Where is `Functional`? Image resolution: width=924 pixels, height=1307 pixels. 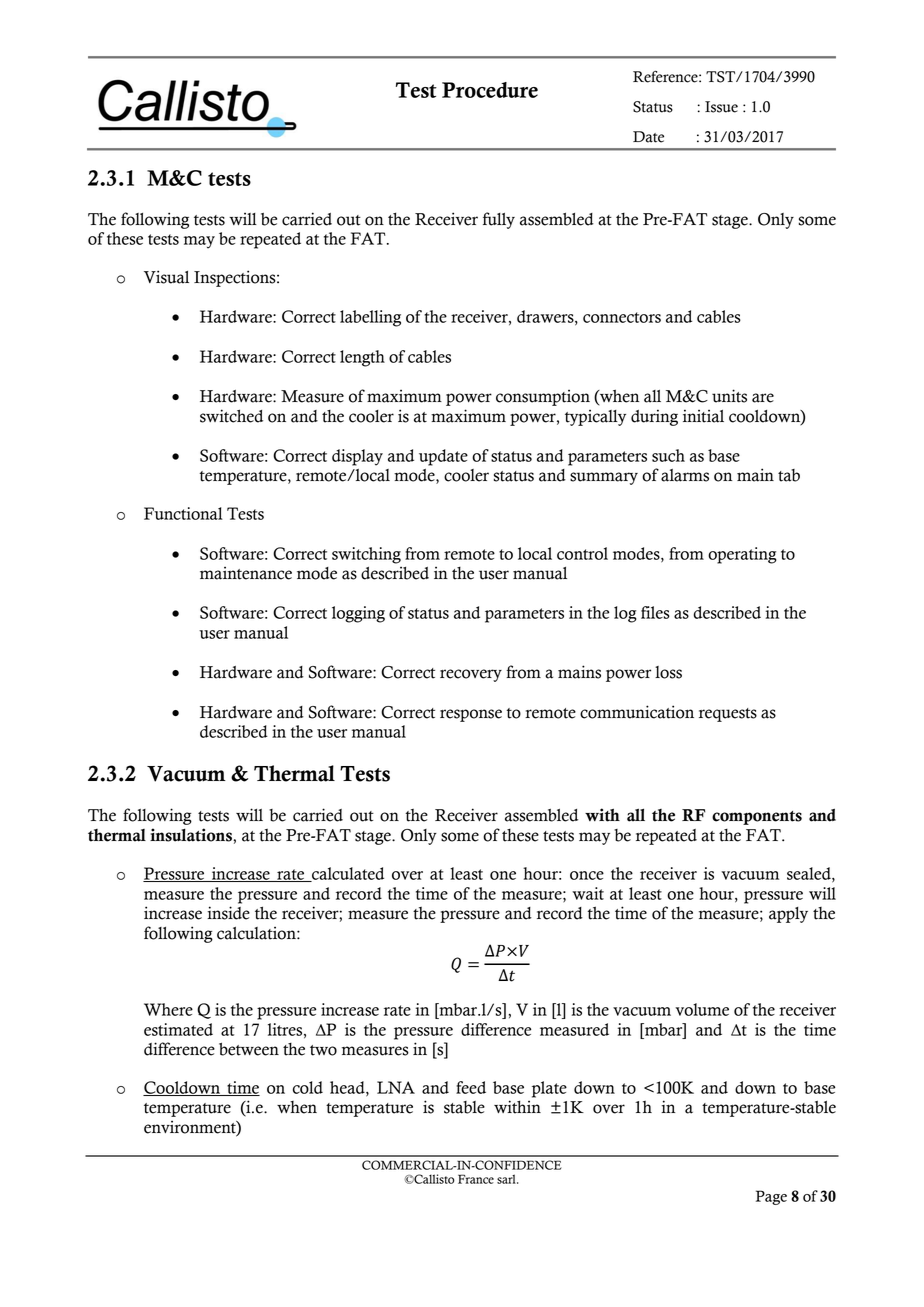
Functional is located at coordinates (183, 513).
